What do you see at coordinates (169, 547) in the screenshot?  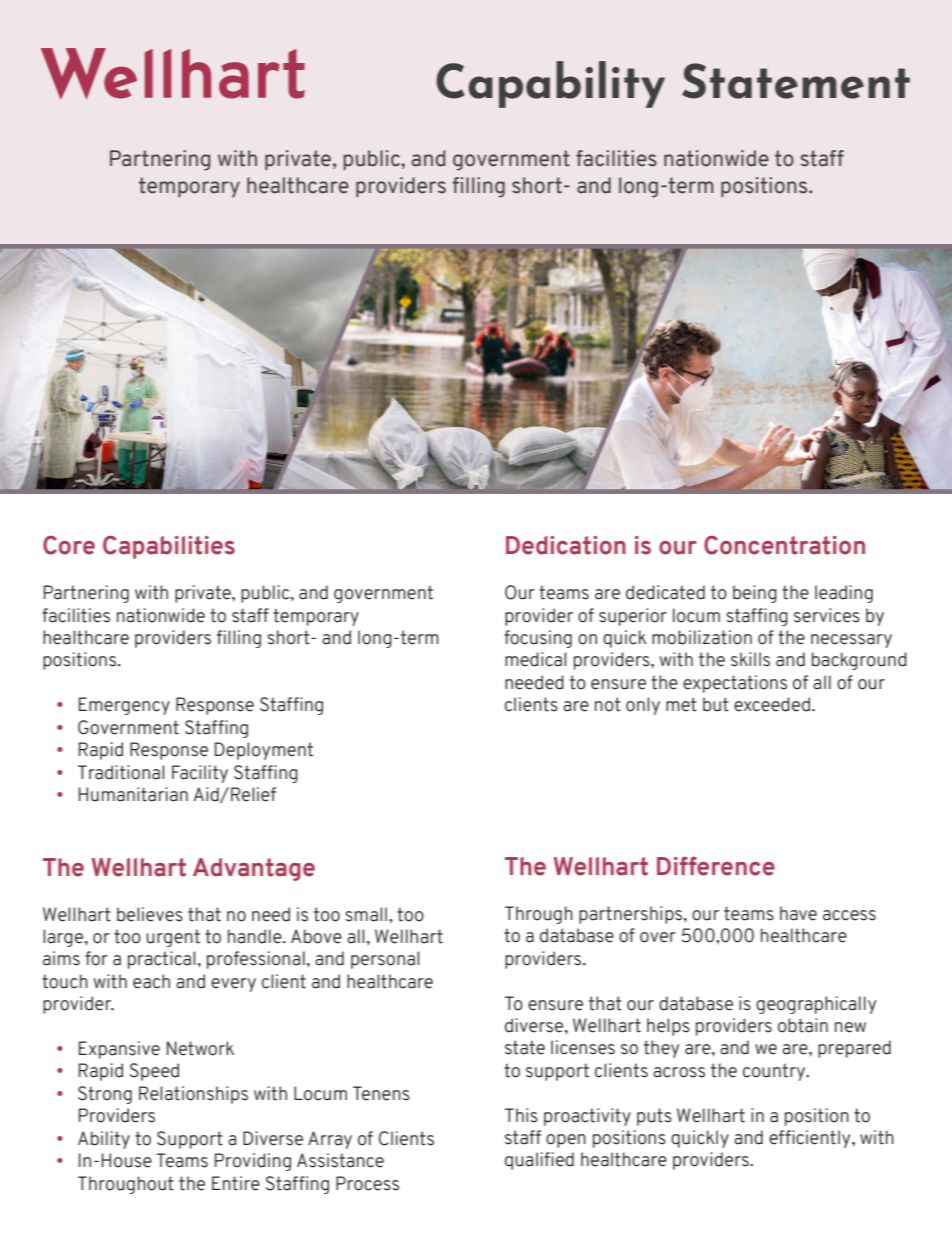 I see `Capabilities` at bounding box center [169, 547].
